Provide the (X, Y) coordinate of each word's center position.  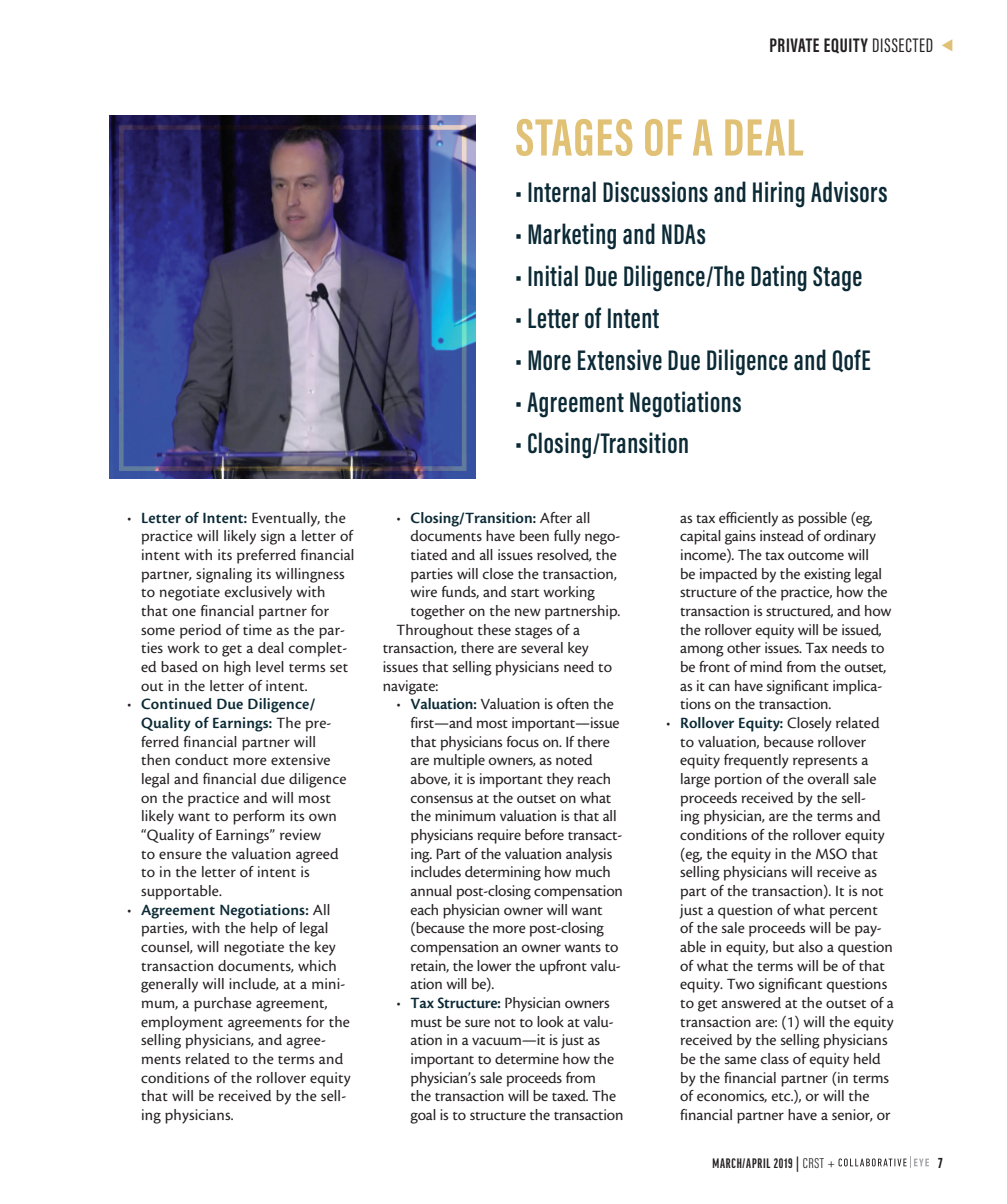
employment (182, 1023)
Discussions (655, 192)
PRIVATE (794, 45)
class (774, 1058)
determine (527, 1058)
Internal (562, 192)
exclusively (258, 593)
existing (827, 575)
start (525, 593)
